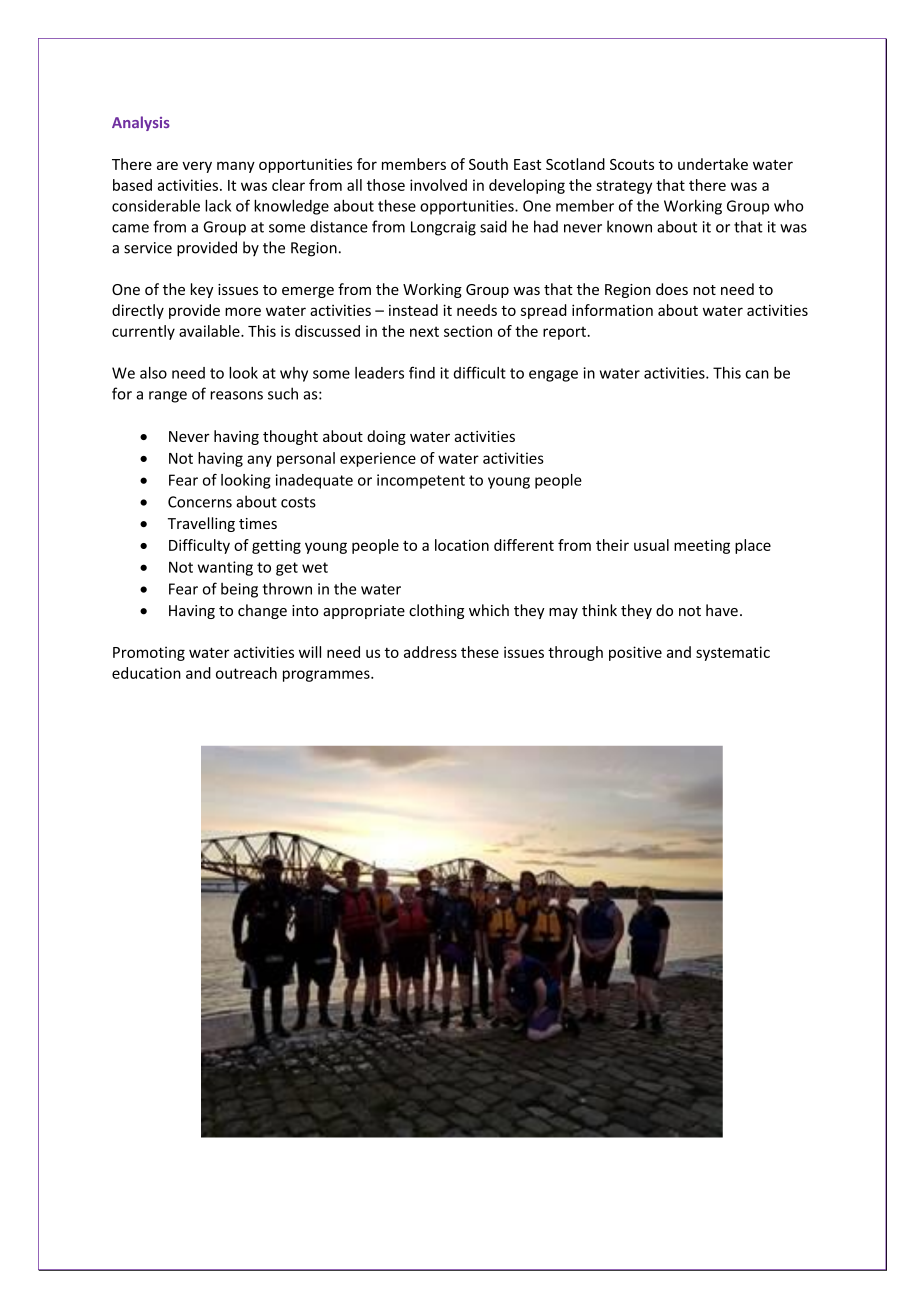 This image has height=1308, width=924. What do you see at coordinates (462, 545) in the image?
I see `location` at bounding box center [462, 545].
